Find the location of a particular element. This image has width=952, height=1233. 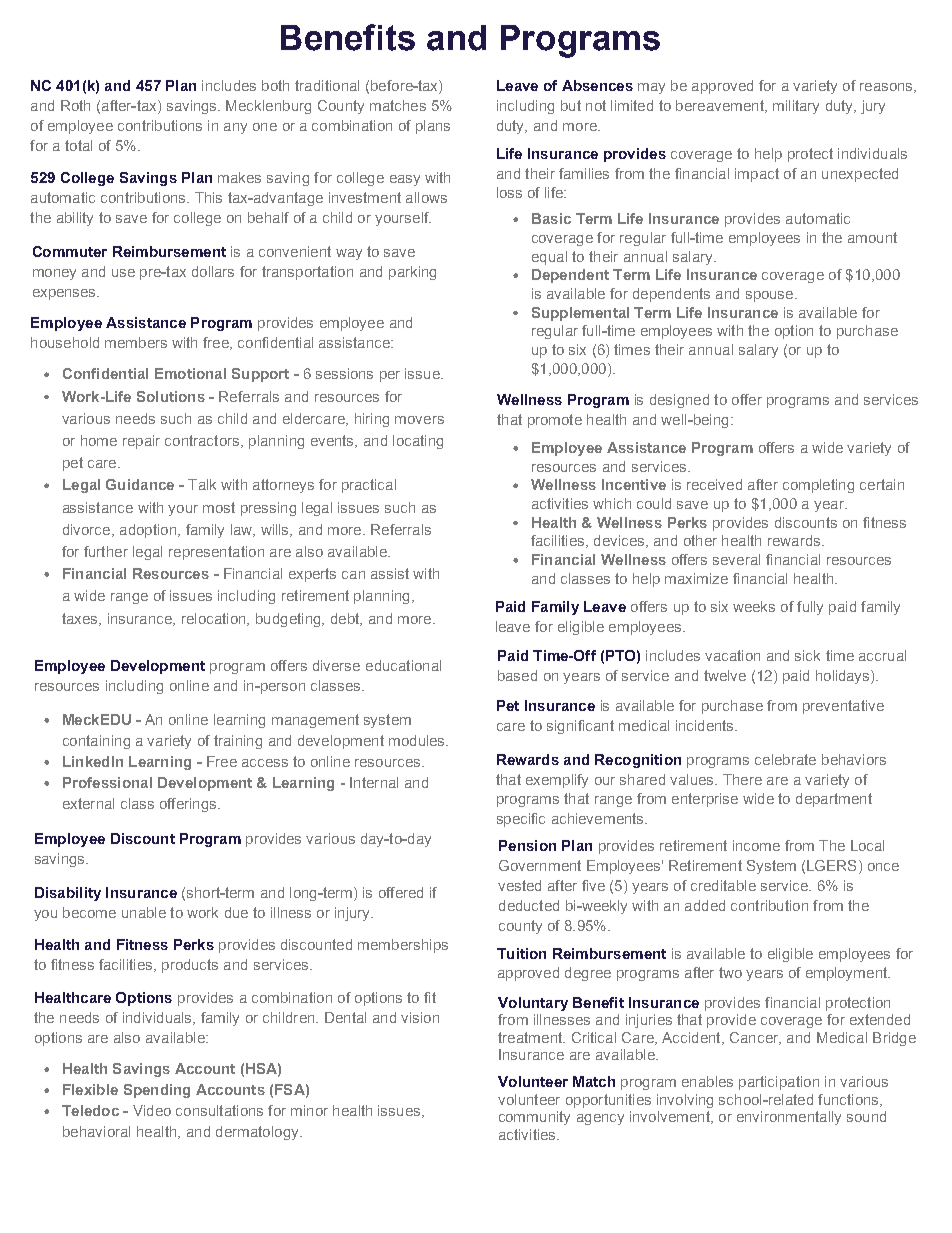

Roth is located at coordinates (75, 105).
